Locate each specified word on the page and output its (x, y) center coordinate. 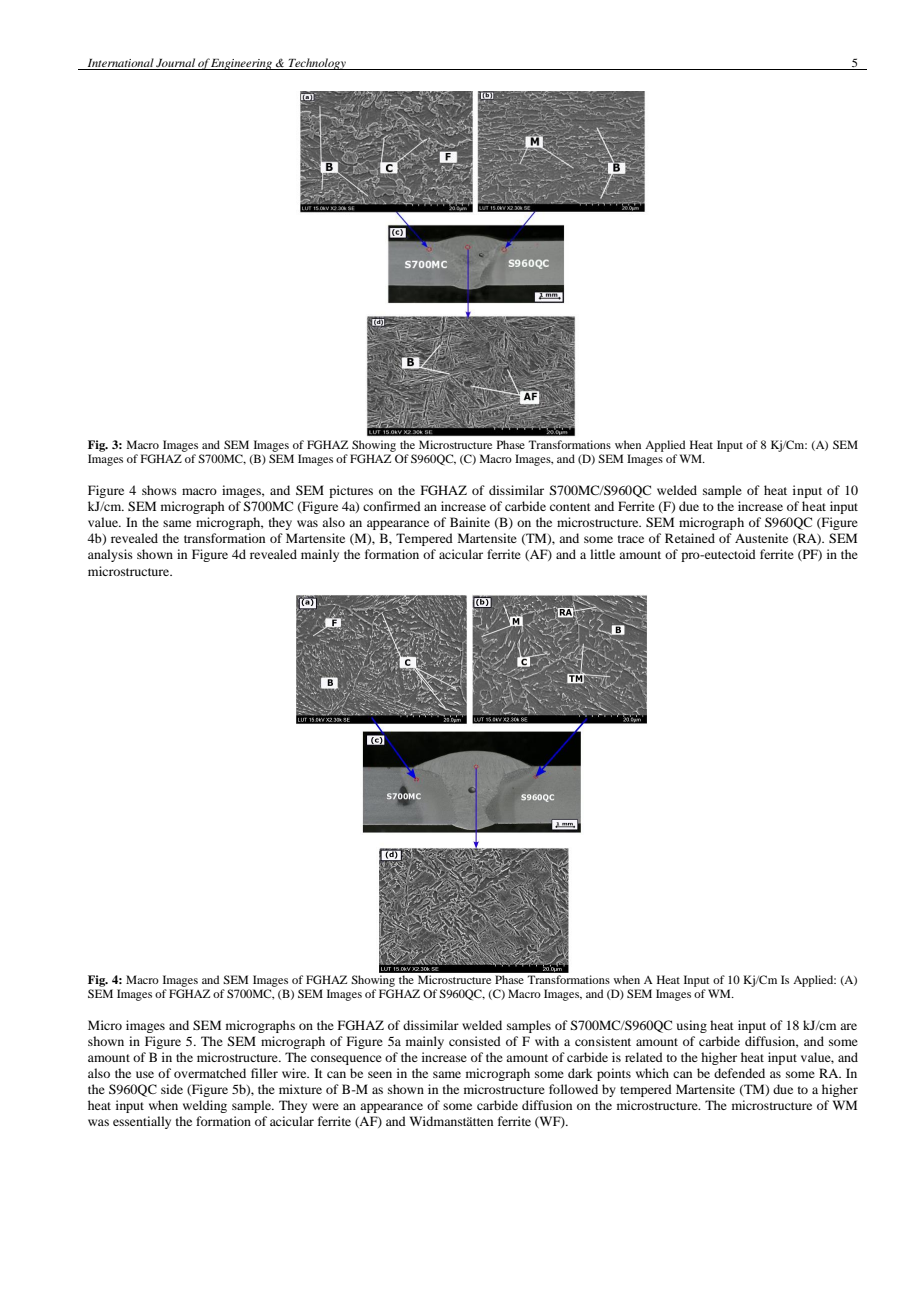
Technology (317, 64)
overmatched (210, 1073)
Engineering (242, 64)
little (602, 554)
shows (159, 490)
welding (205, 1106)
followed (573, 1089)
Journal (175, 62)
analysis (110, 555)
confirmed (392, 506)
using (692, 1026)
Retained (690, 538)
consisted (475, 1041)
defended (739, 1073)
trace (631, 539)
